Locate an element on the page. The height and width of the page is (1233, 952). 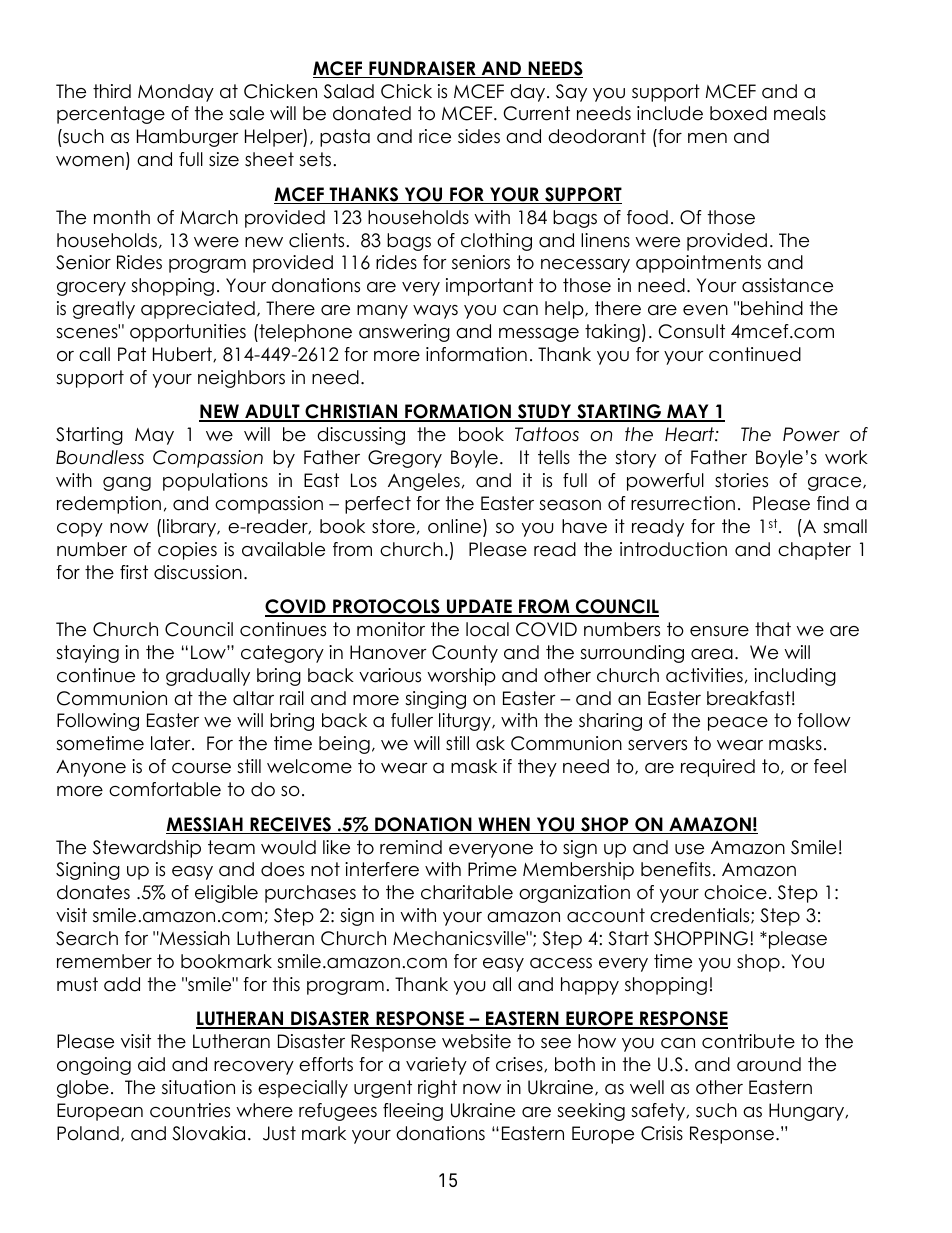
boxed is located at coordinates (738, 113).
